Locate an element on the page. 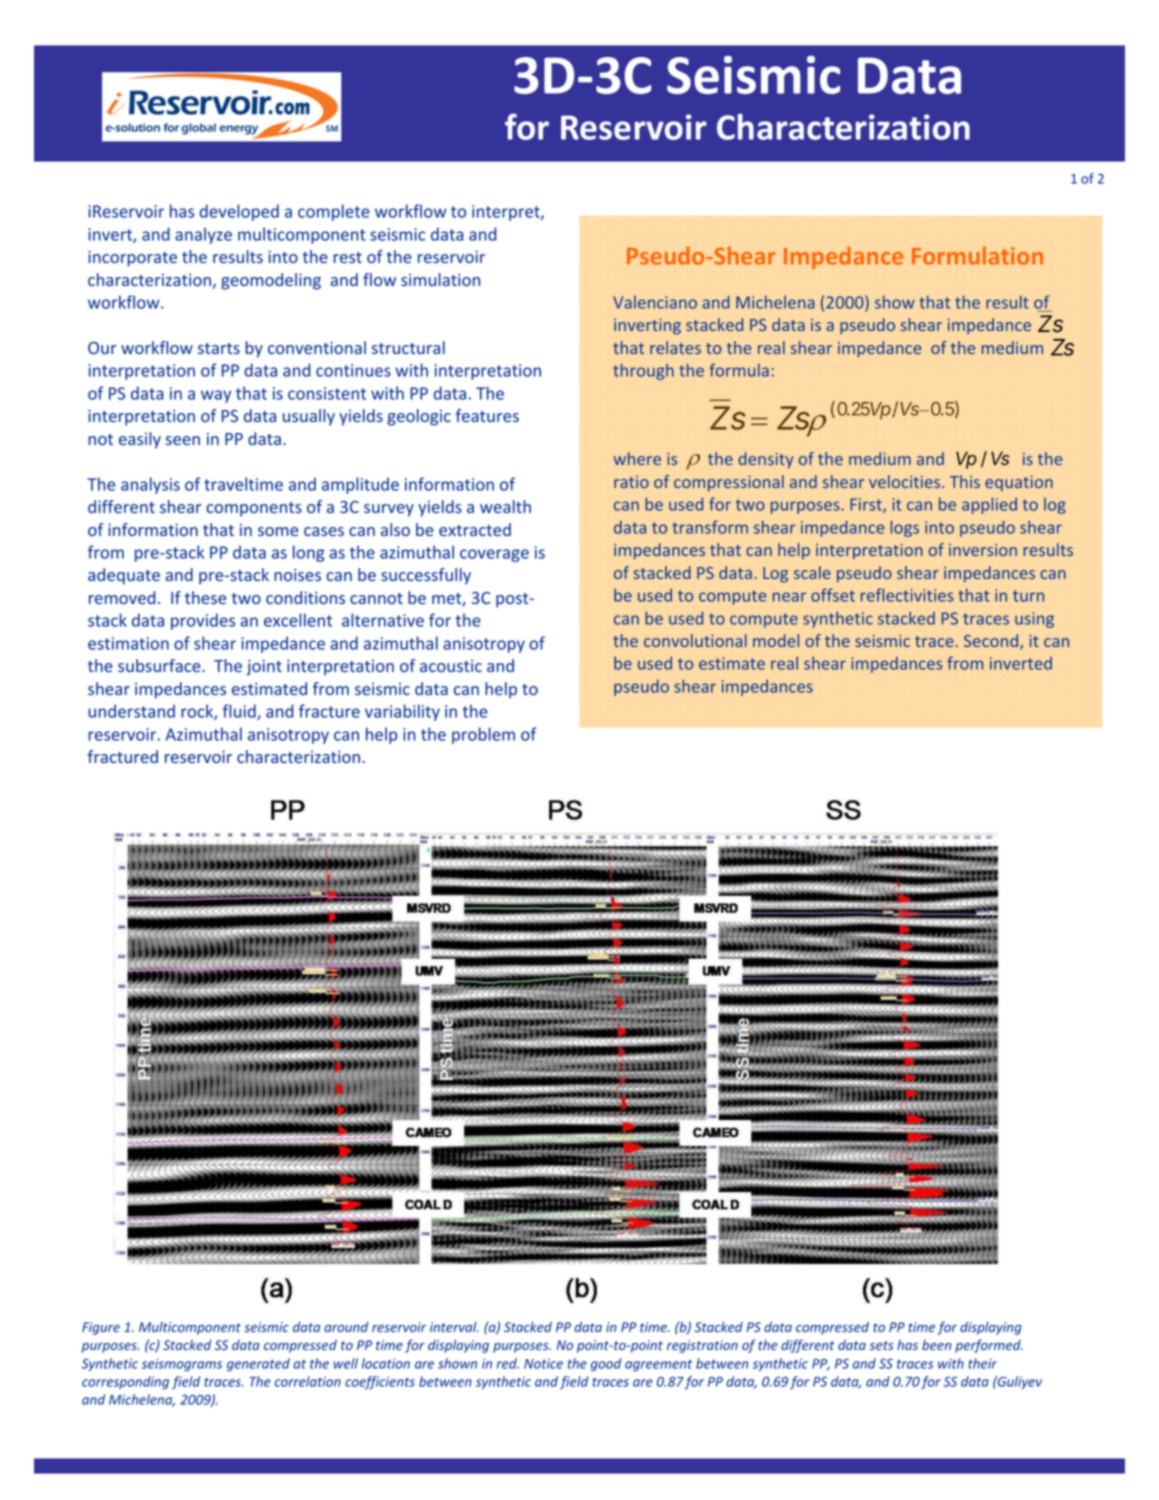 This page has height=1500, width=1159. Notice is located at coordinates (543, 1363).
